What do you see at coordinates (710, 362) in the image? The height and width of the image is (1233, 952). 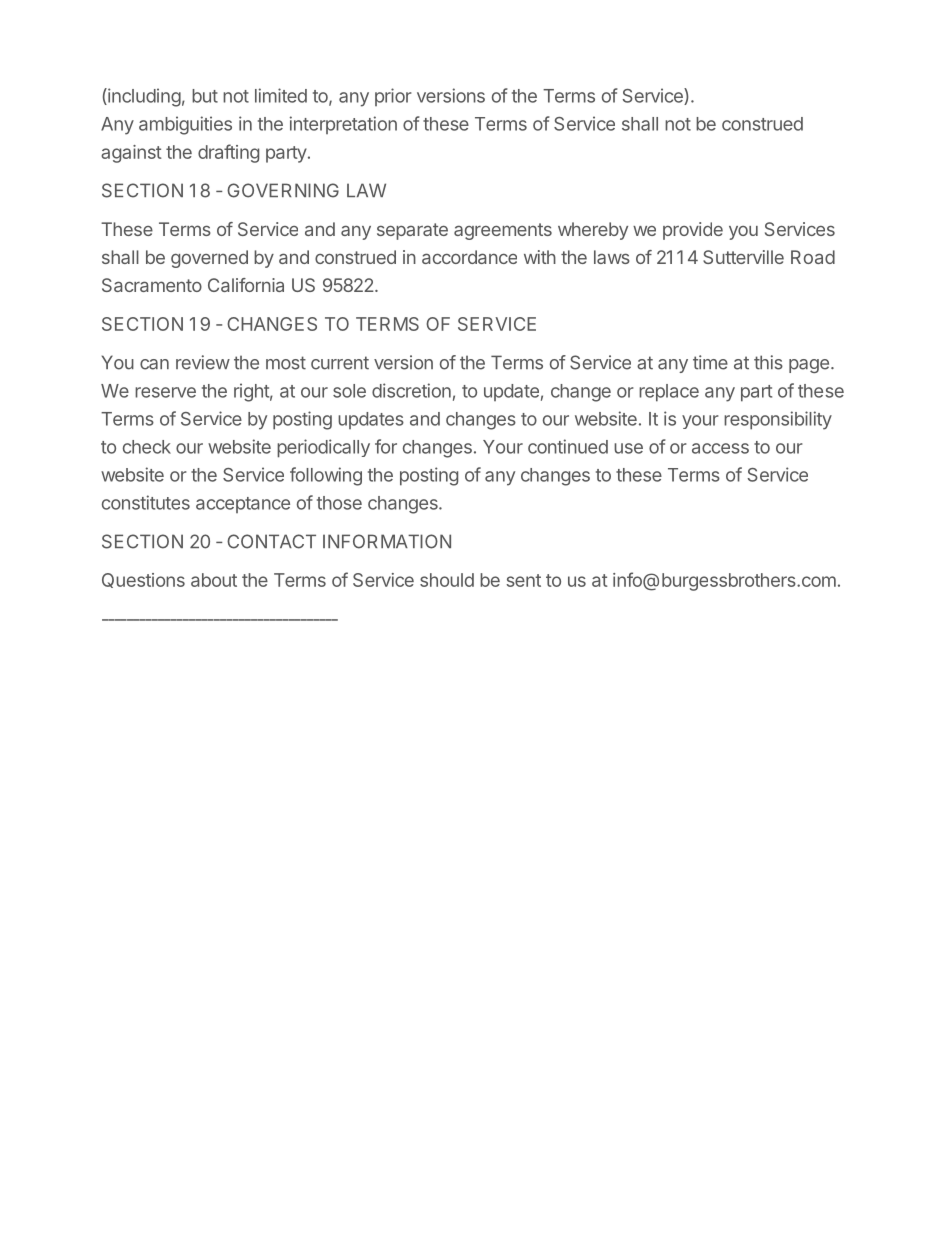 I see `time` at bounding box center [710, 362].
